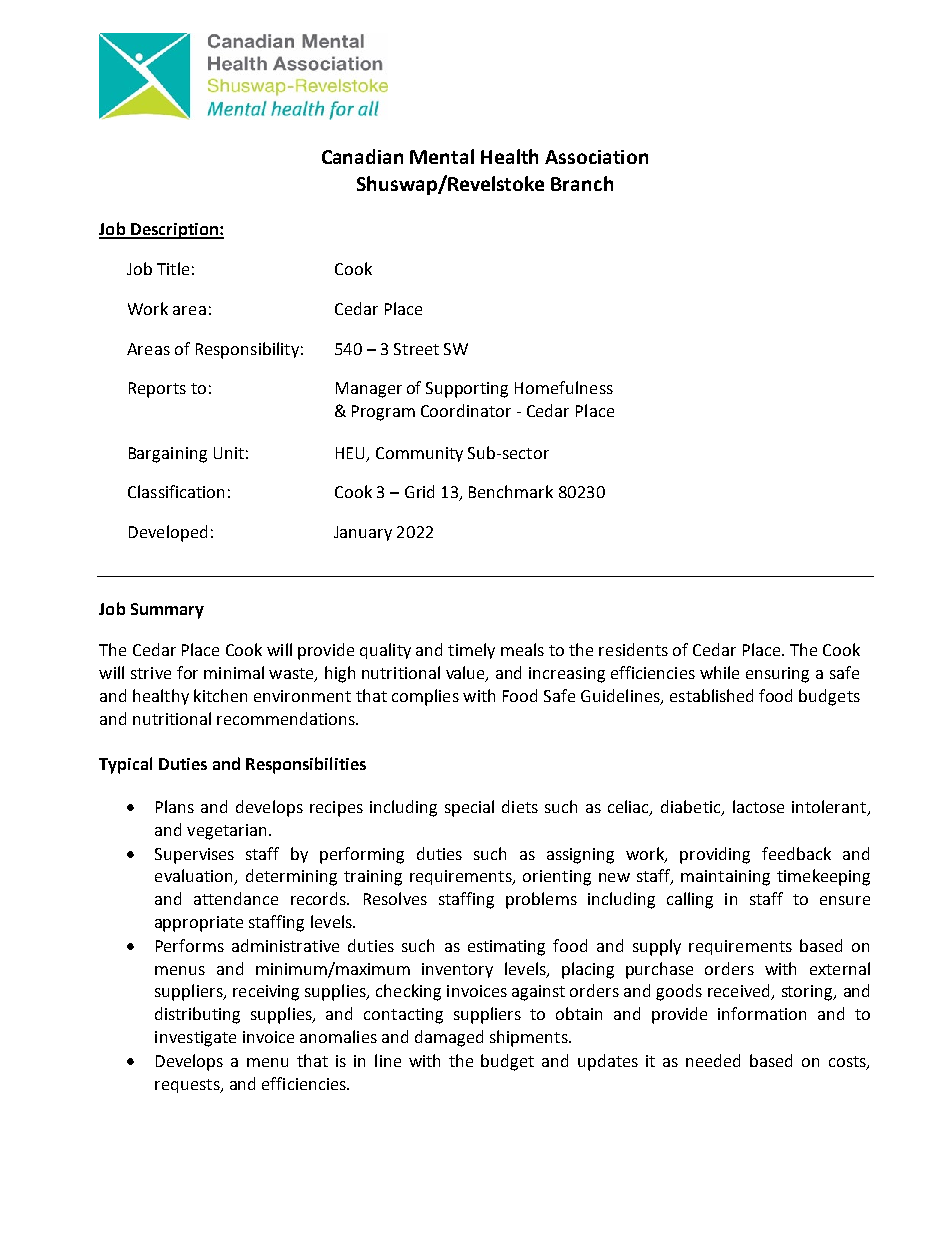 The height and width of the page is (1233, 952). I want to click on Mental, so click(442, 156).
